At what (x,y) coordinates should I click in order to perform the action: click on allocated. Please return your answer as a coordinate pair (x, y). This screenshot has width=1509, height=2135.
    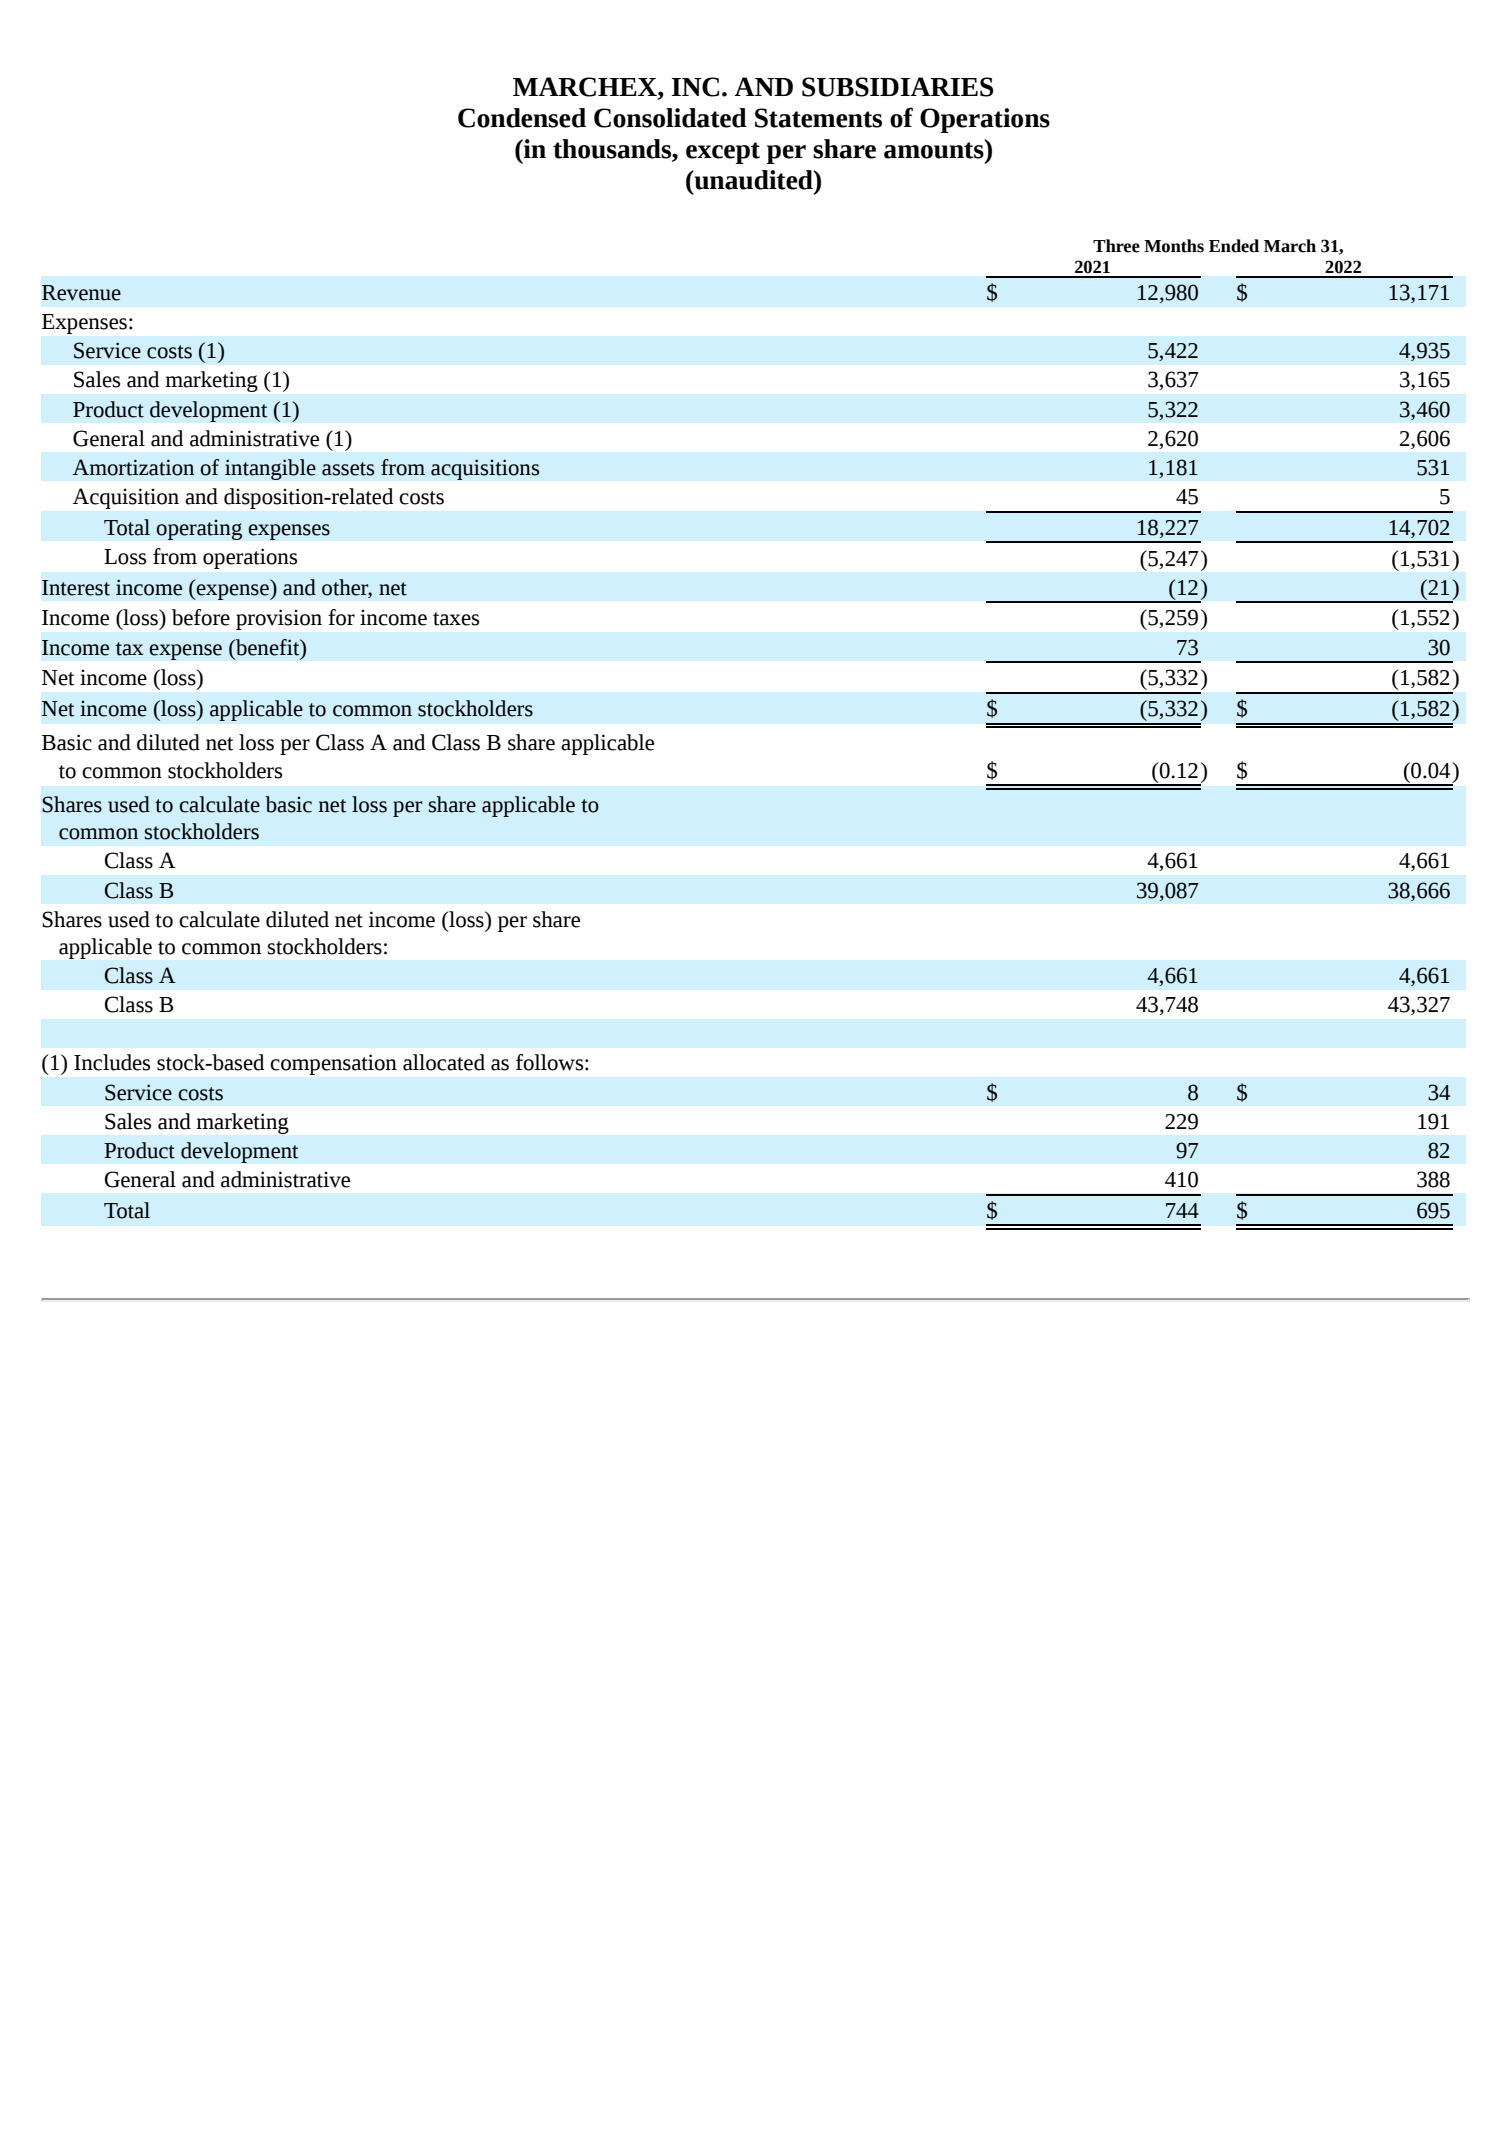
    Looking at the image, I should click on (444, 1062).
